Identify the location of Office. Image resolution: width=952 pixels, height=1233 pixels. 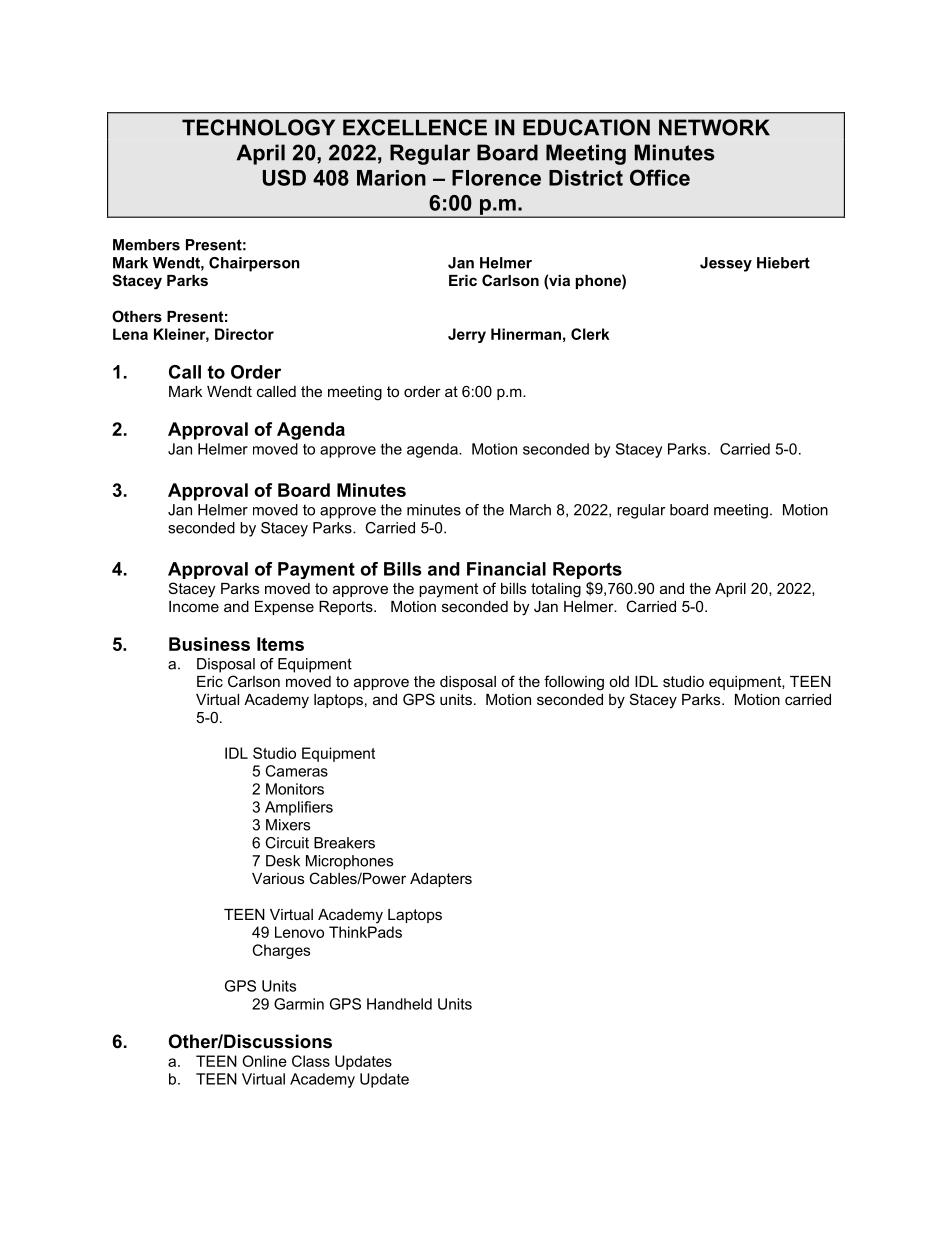
(660, 177).
